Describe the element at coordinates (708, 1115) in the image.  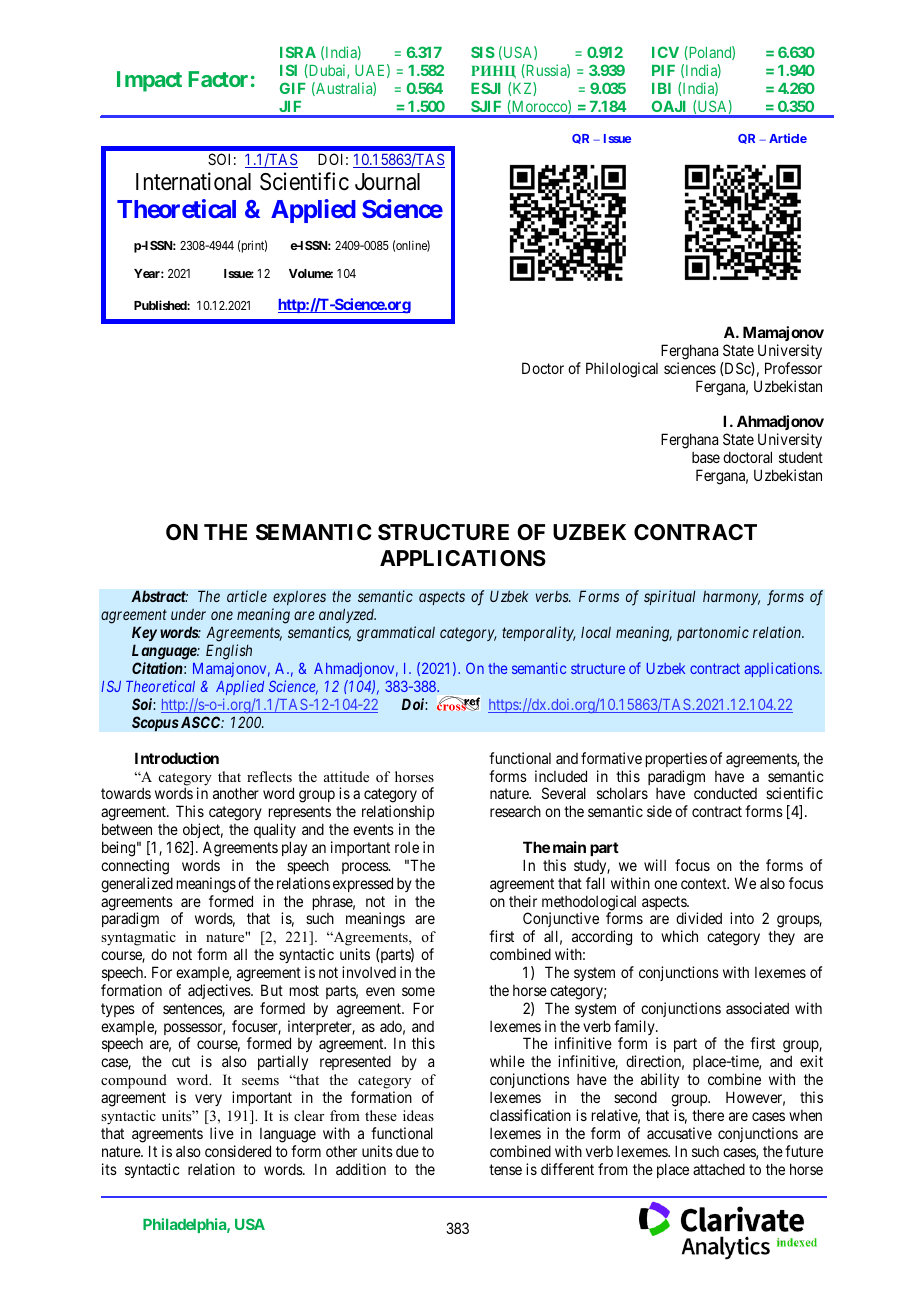
I see `there` at that location.
